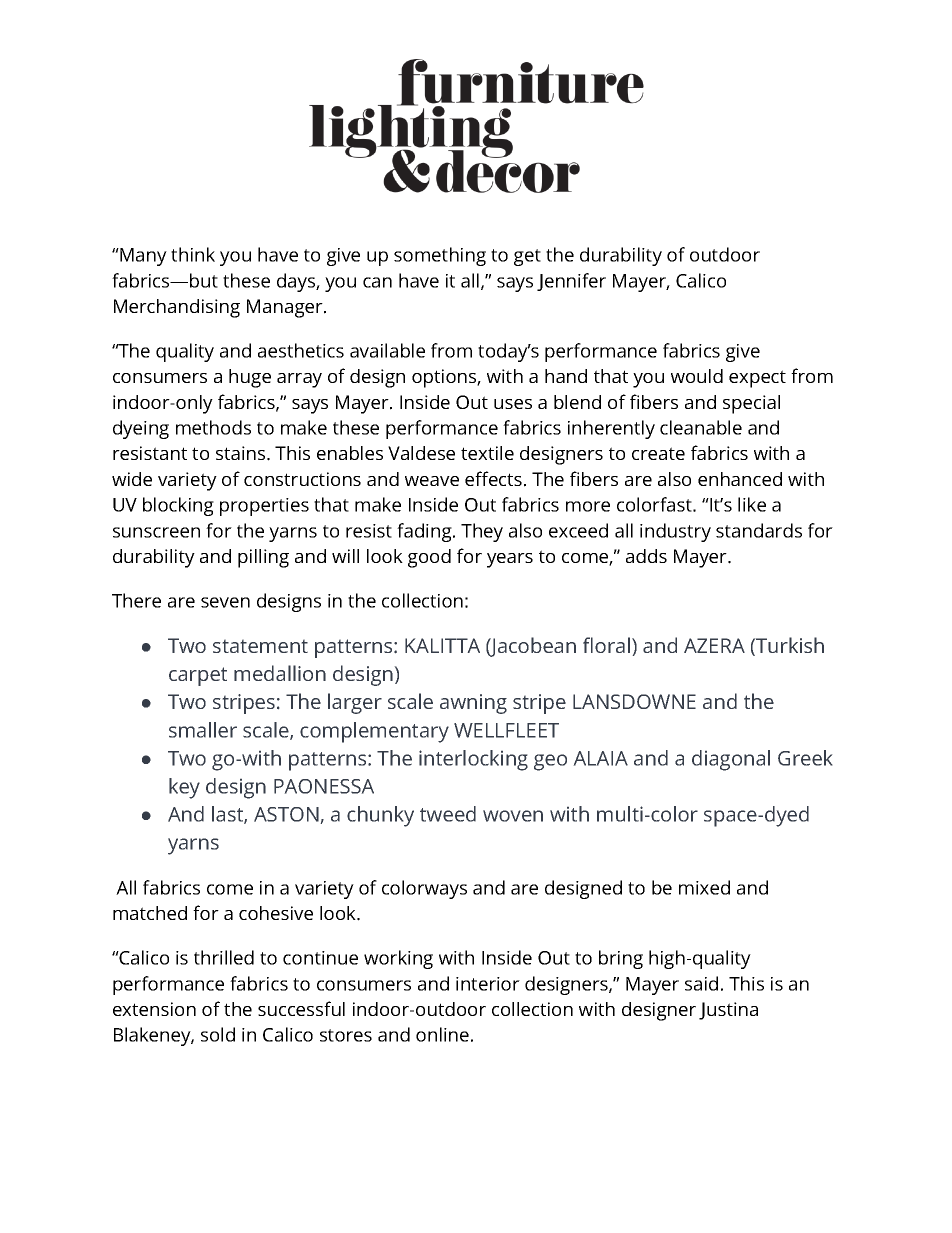 The width and height of the screenshot is (952, 1233). I want to click on sold, so click(218, 1034).
